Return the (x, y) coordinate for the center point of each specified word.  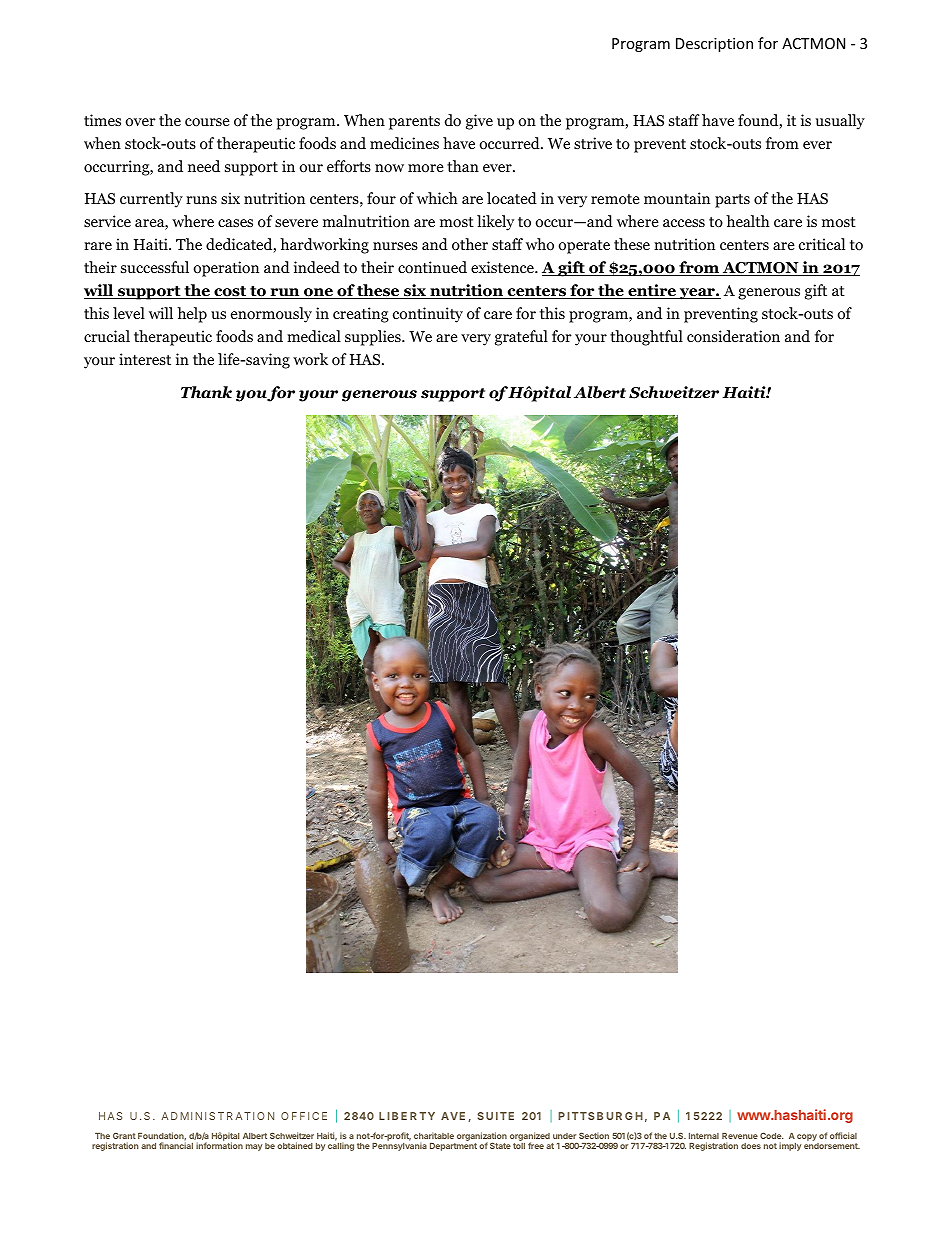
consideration (733, 336)
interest (145, 359)
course (207, 122)
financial (176, 1144)
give (479, 122)
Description (714, 45)
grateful (521, 338)
